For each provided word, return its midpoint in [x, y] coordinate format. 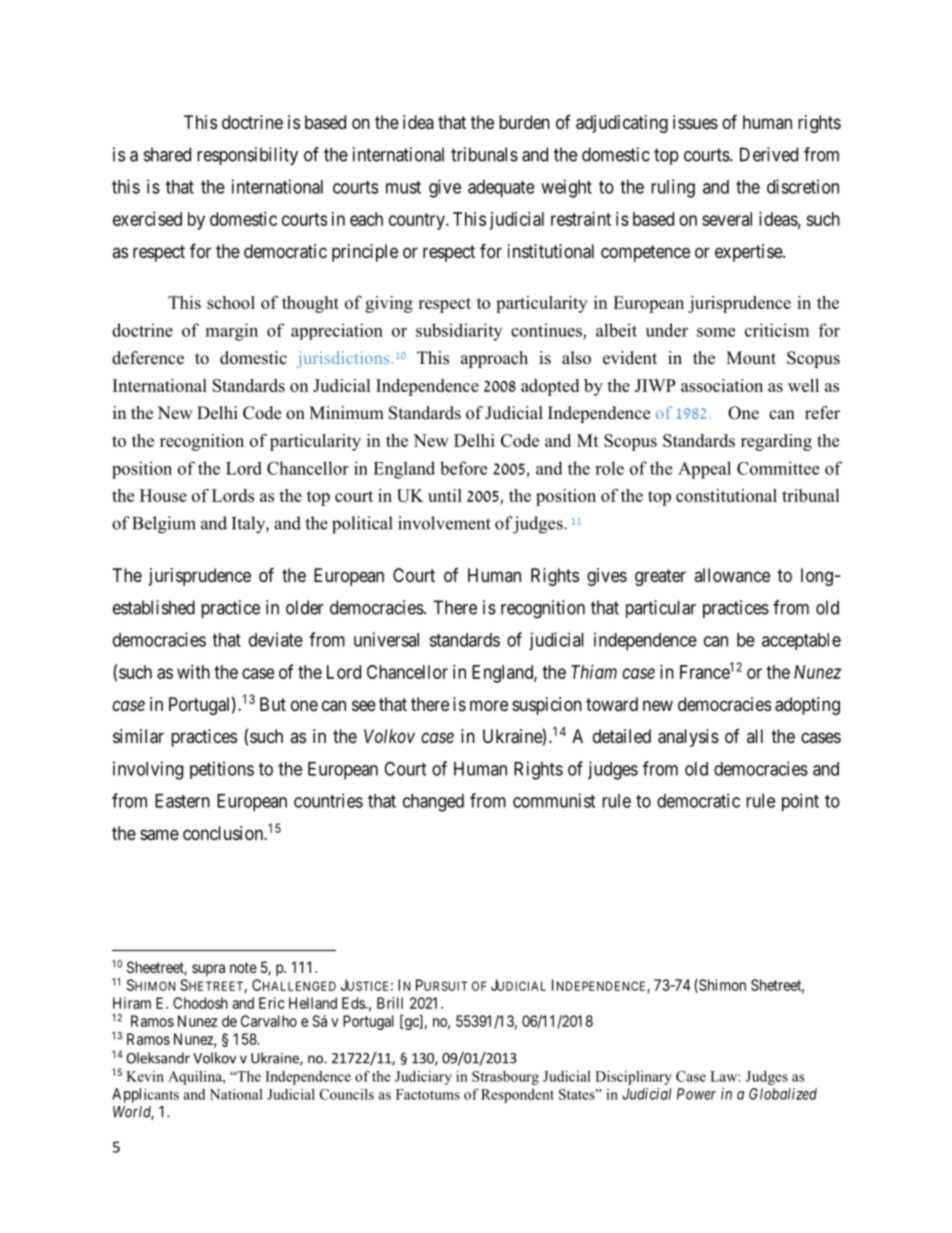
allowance [732, 575]
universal [386, 639]
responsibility [247, 156]
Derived [769, 154]
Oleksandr [158, 1058]
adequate [501, 189]
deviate [276, 639]
